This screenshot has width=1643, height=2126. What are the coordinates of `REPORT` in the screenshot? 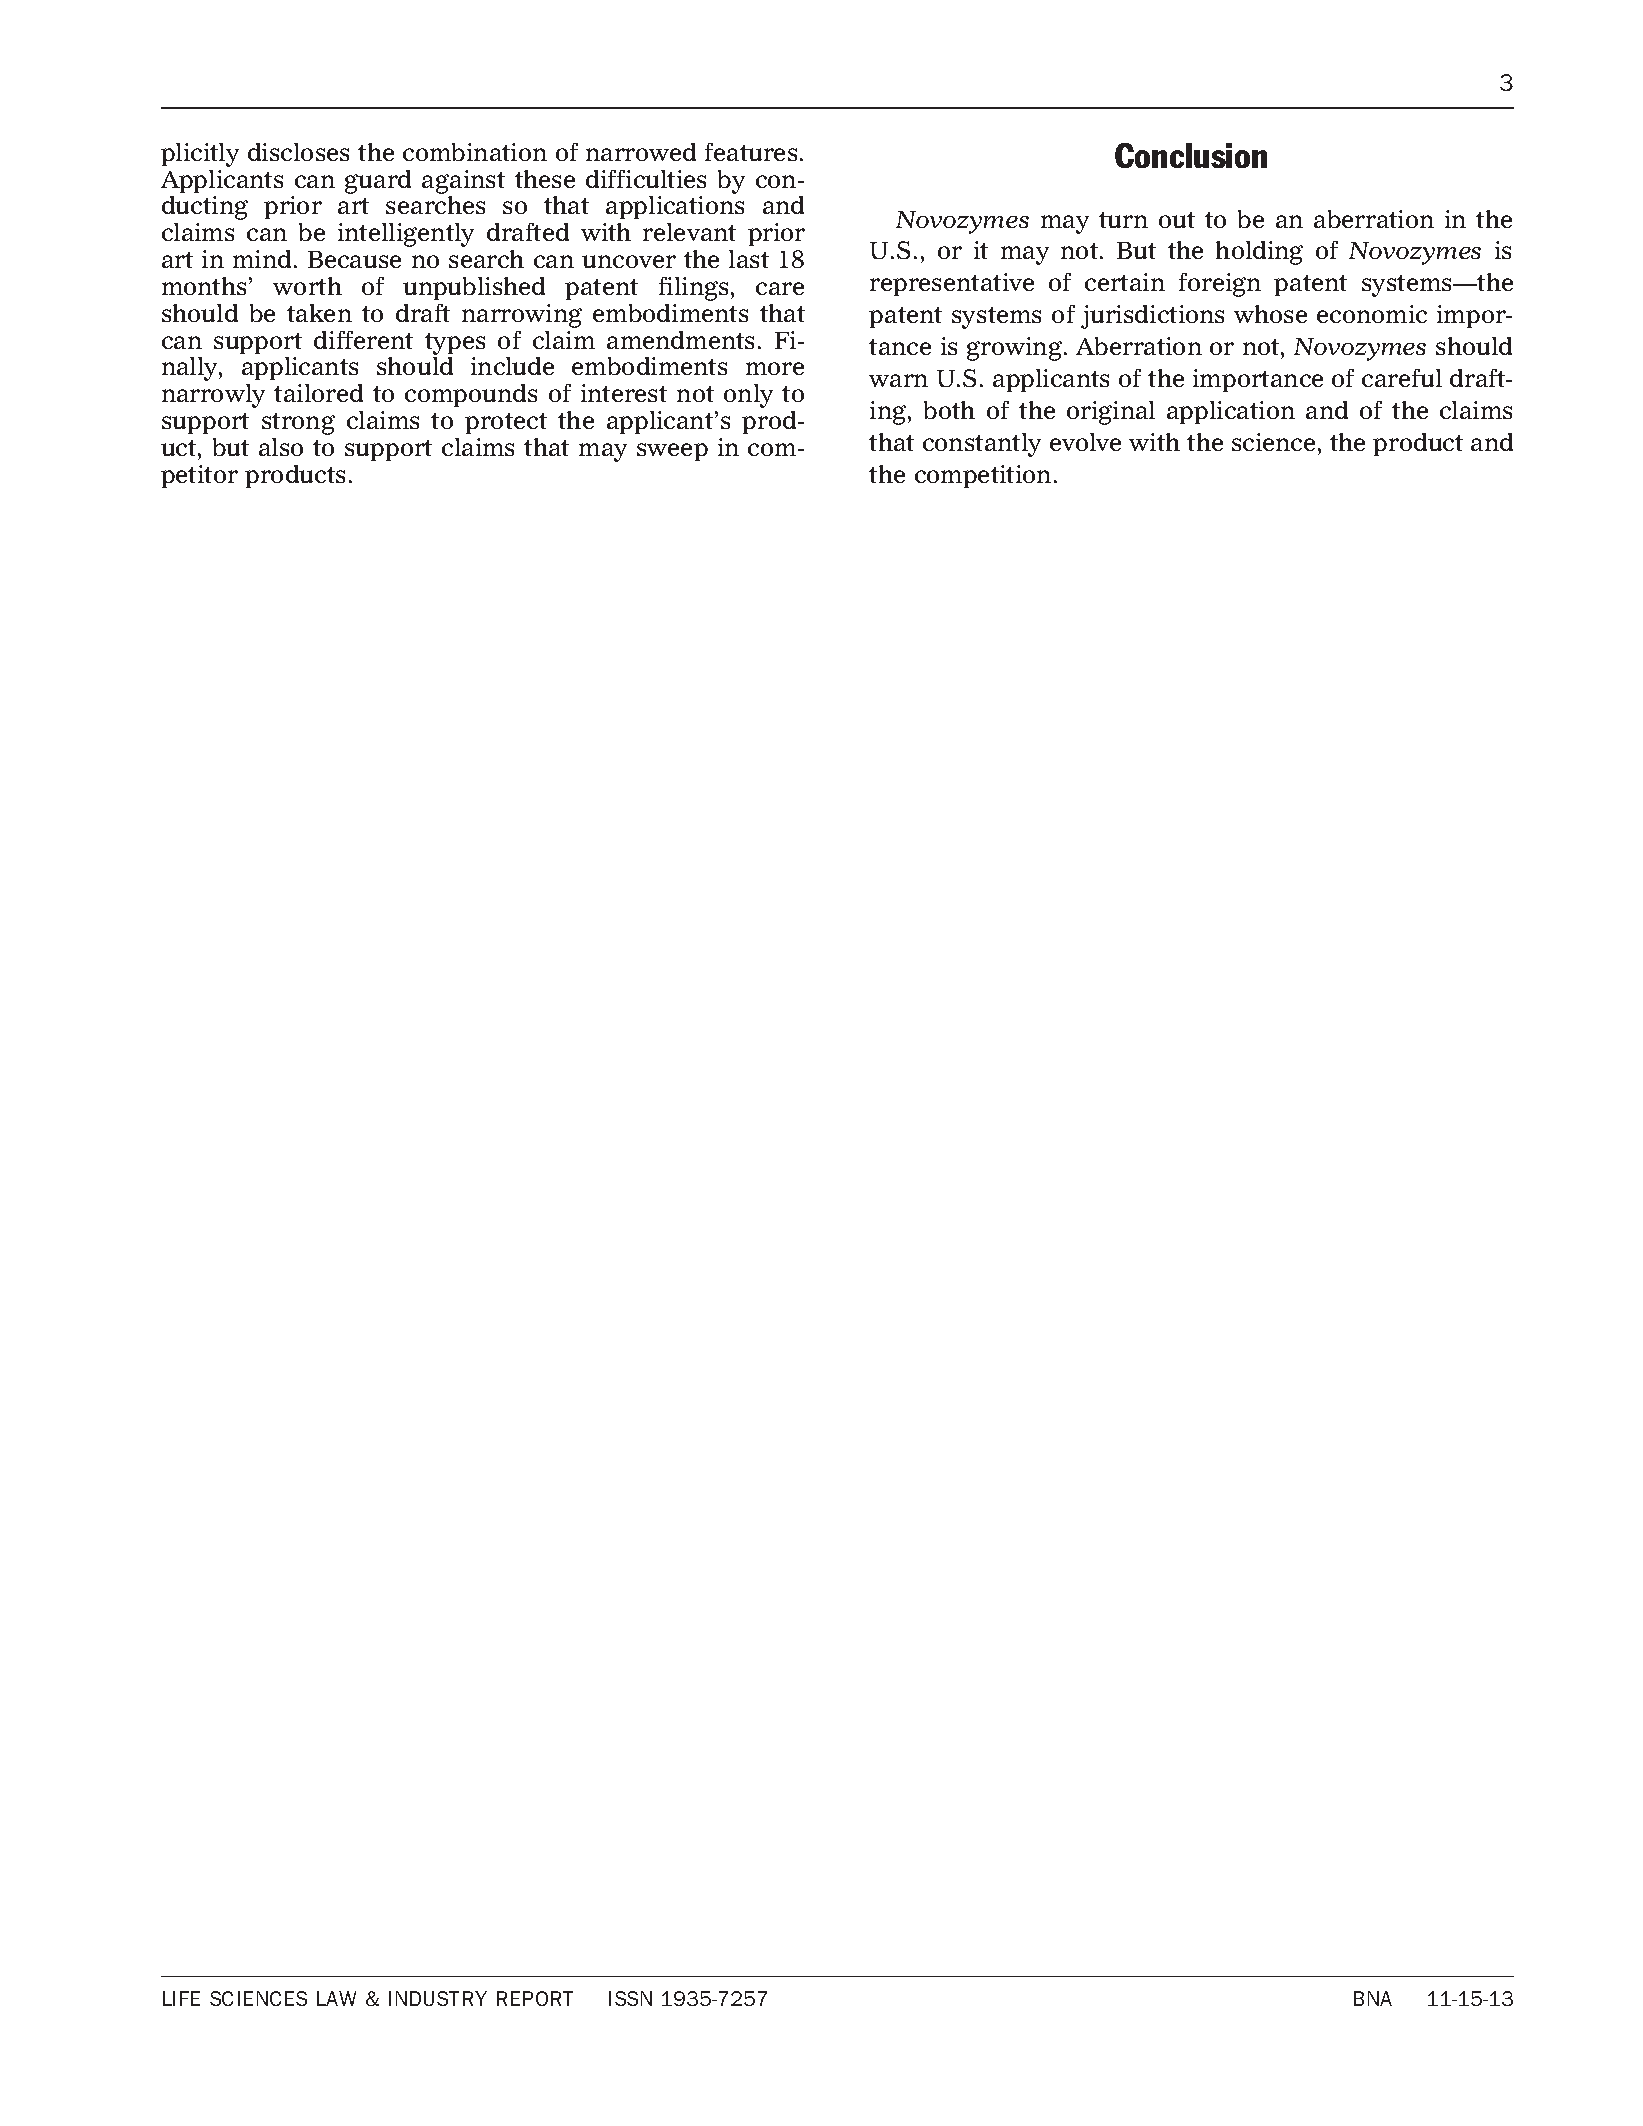 It's located at (535, 1998).
